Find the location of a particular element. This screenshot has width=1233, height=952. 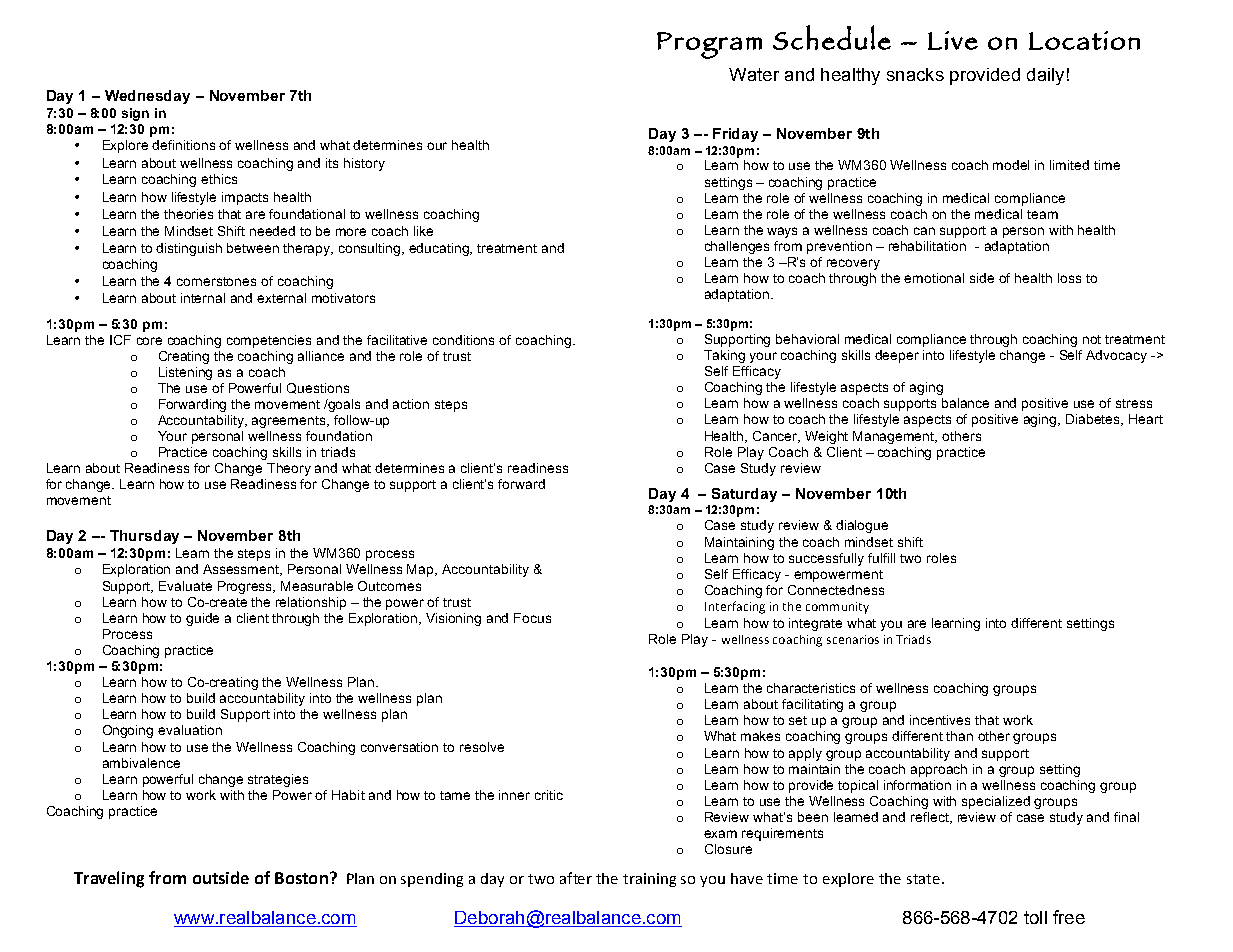

Water is located at coordinates (754, 74).
